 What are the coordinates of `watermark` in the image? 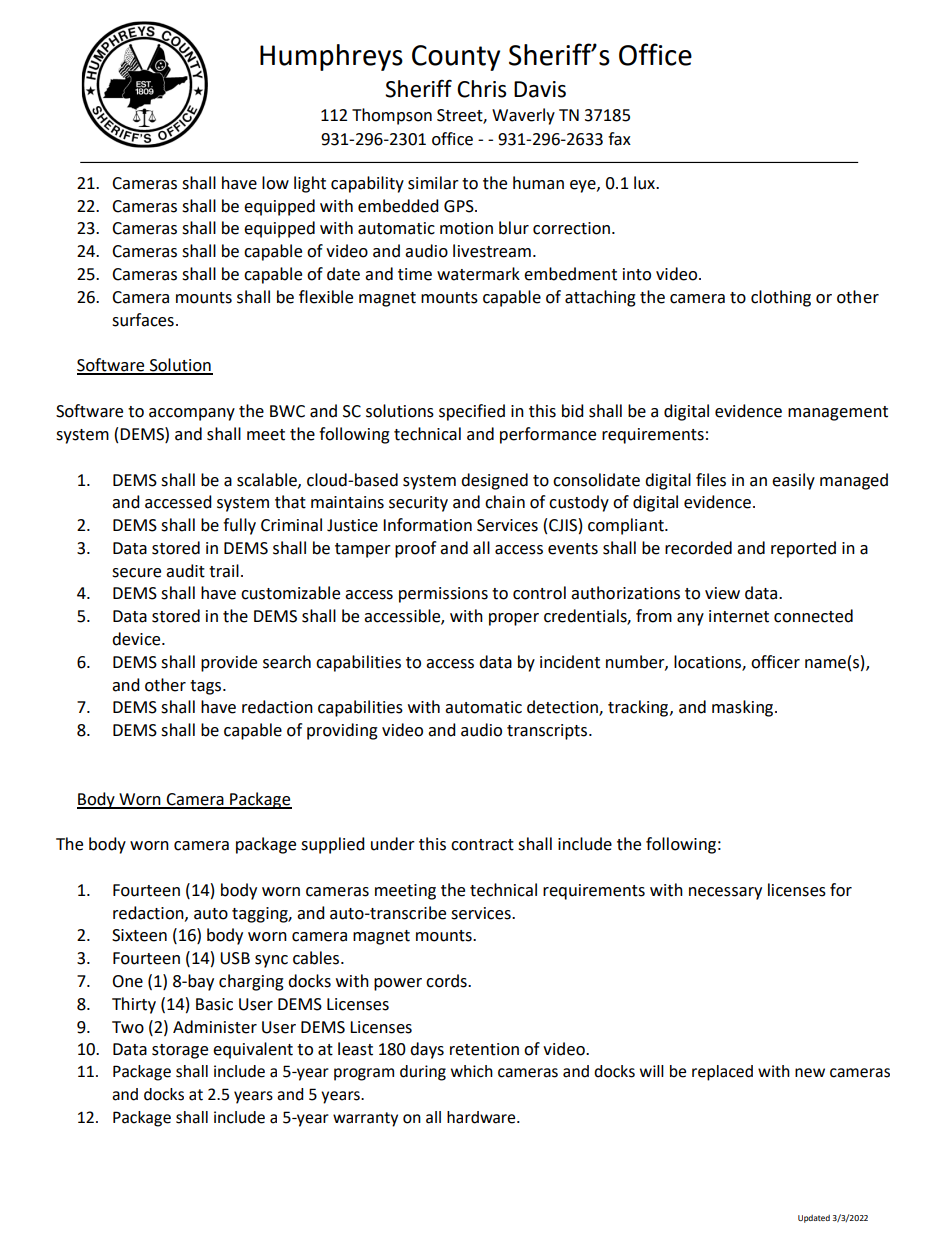 It's located at (478, 274).
